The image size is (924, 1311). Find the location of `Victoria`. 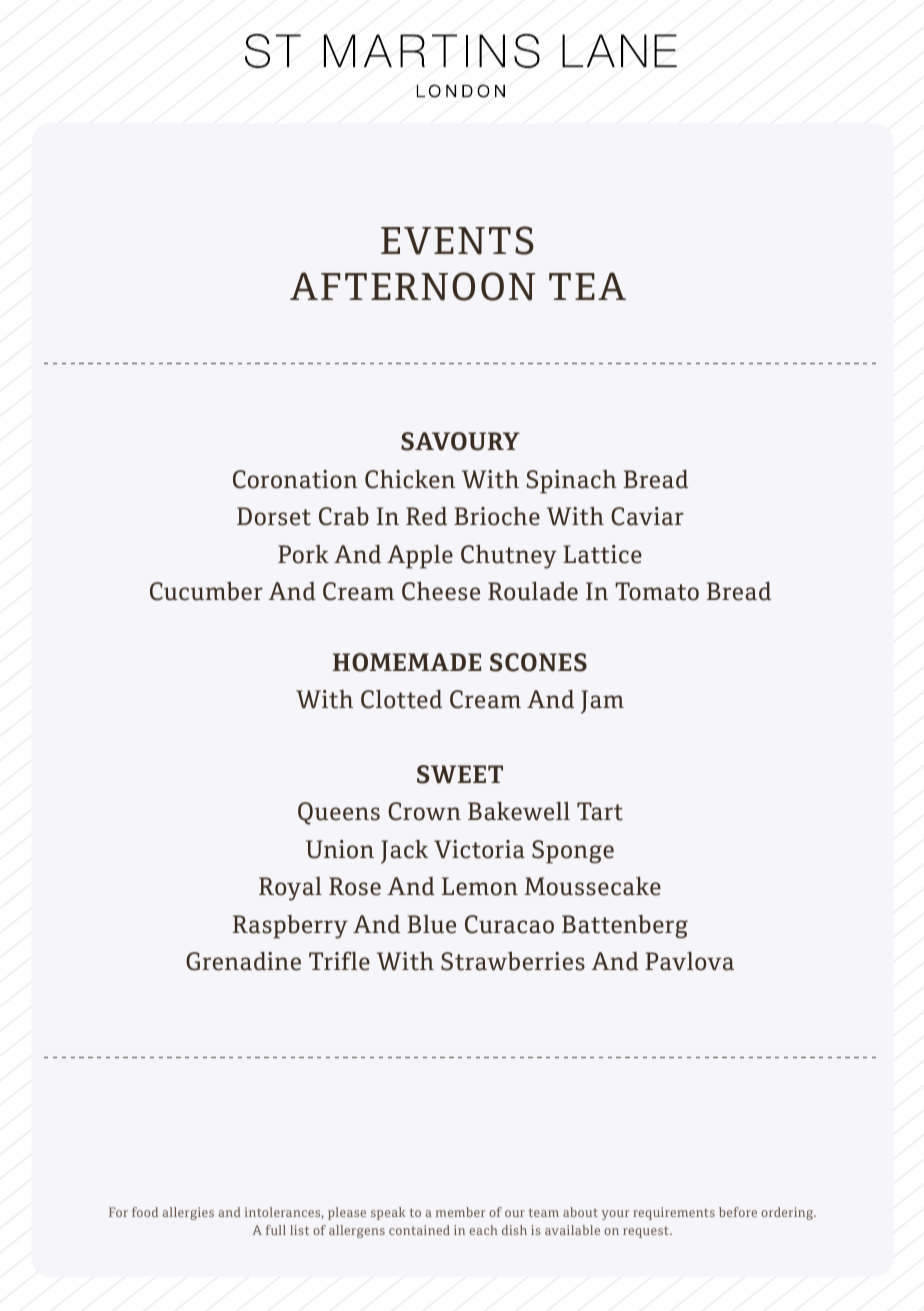

Victoria is located at coordinates (479, 849).
